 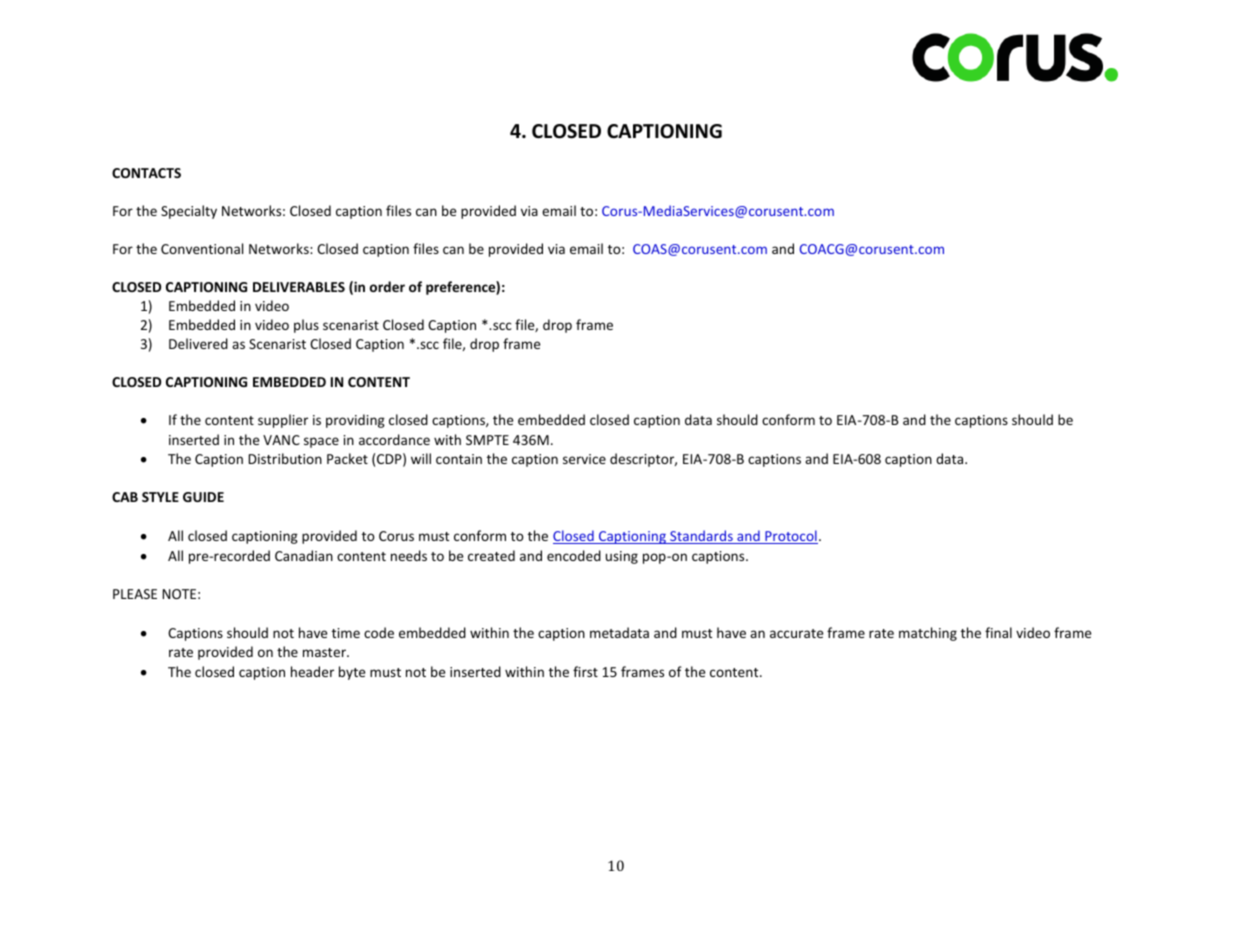 What do you see at coordinates (189, 212) in the page?
I see `Specialty` at bounding box center [189, 212].
